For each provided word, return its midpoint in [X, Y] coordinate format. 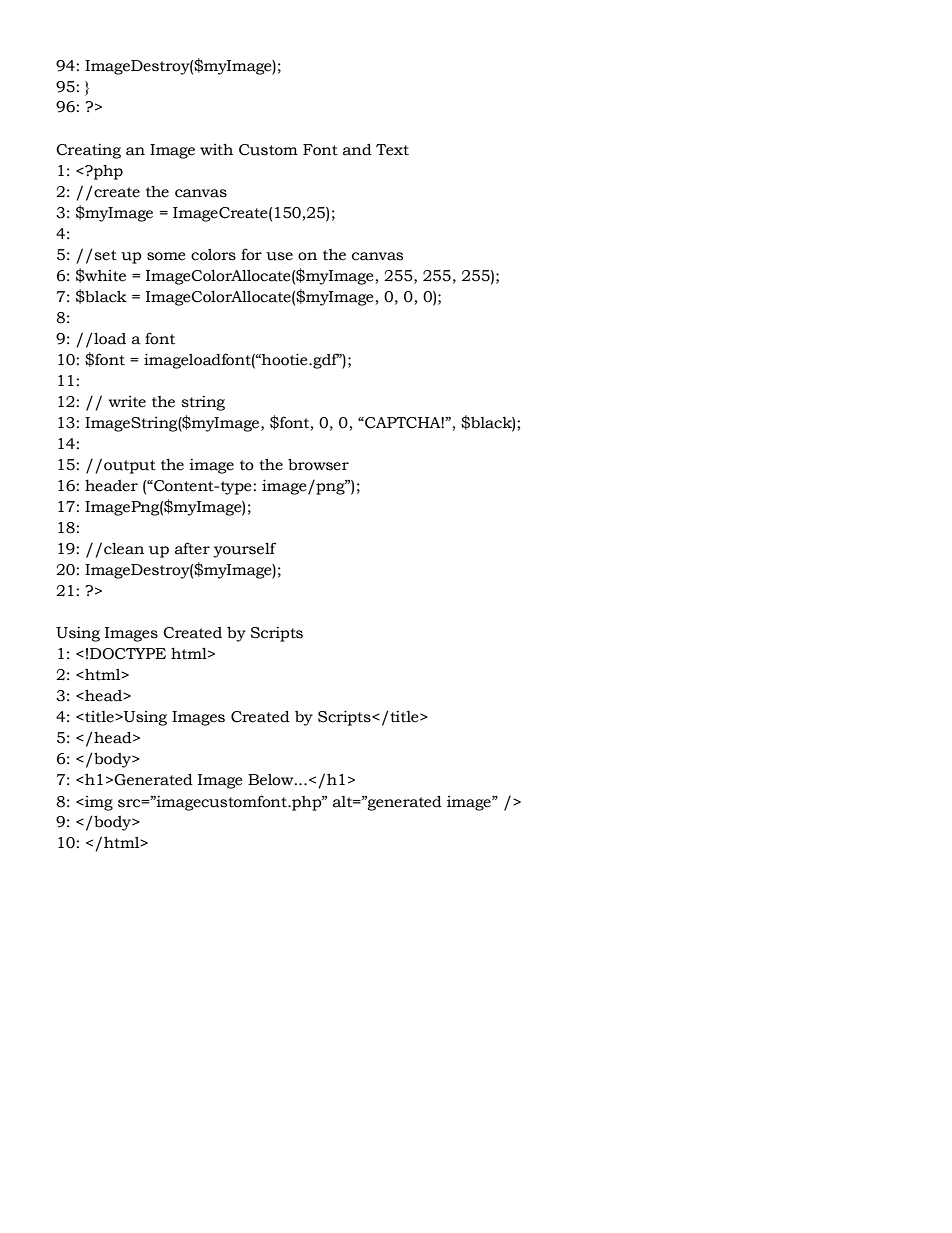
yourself [244, 550]
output [130, 467]
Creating [88, 151]
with [216, 150]
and [357, 149]
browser [318, 464]
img [98, 803]
